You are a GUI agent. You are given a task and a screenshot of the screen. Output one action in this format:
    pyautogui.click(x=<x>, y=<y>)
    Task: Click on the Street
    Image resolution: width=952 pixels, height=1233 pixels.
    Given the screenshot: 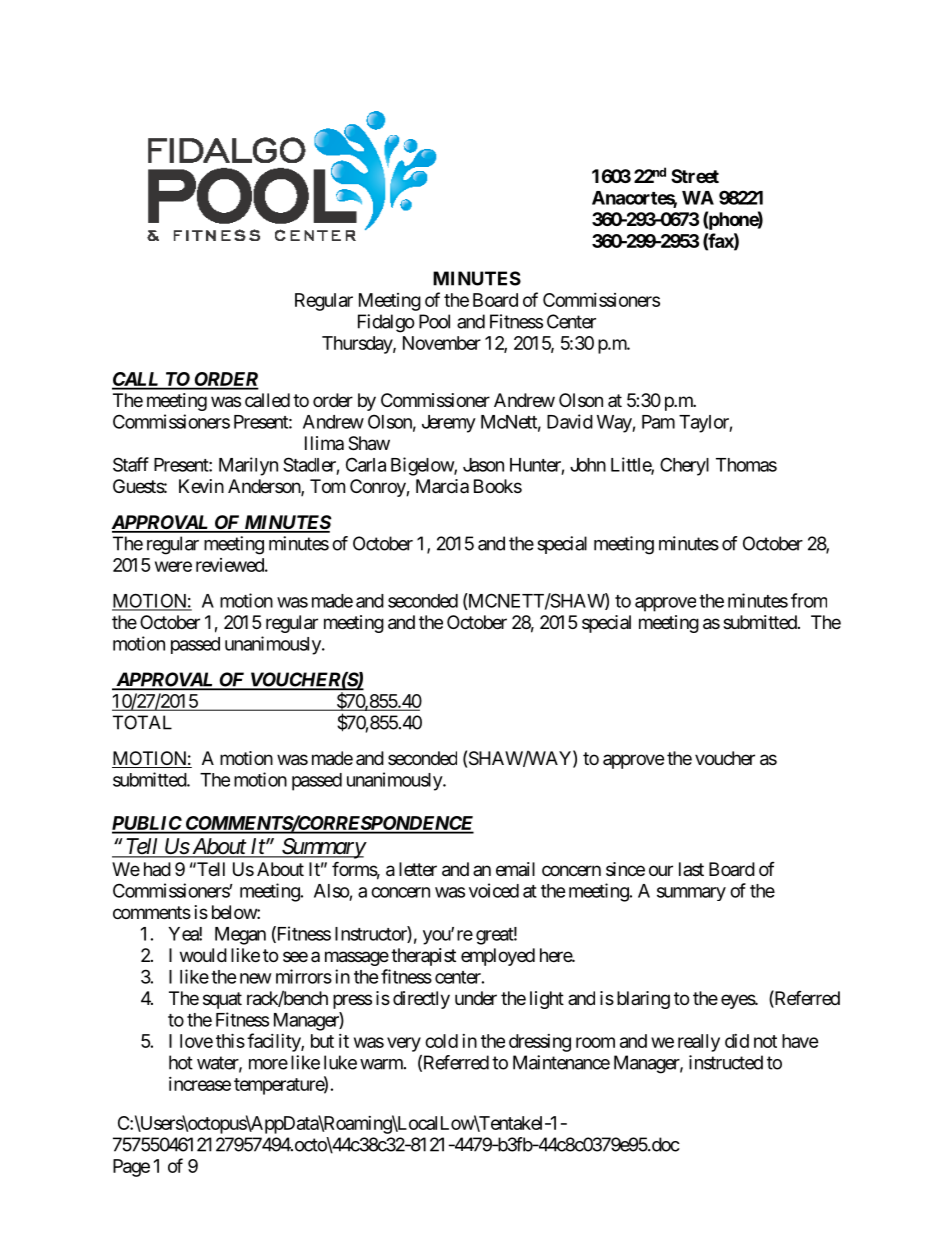 What is the action you would take?
    pyautogui.click(x=695, y=176)
